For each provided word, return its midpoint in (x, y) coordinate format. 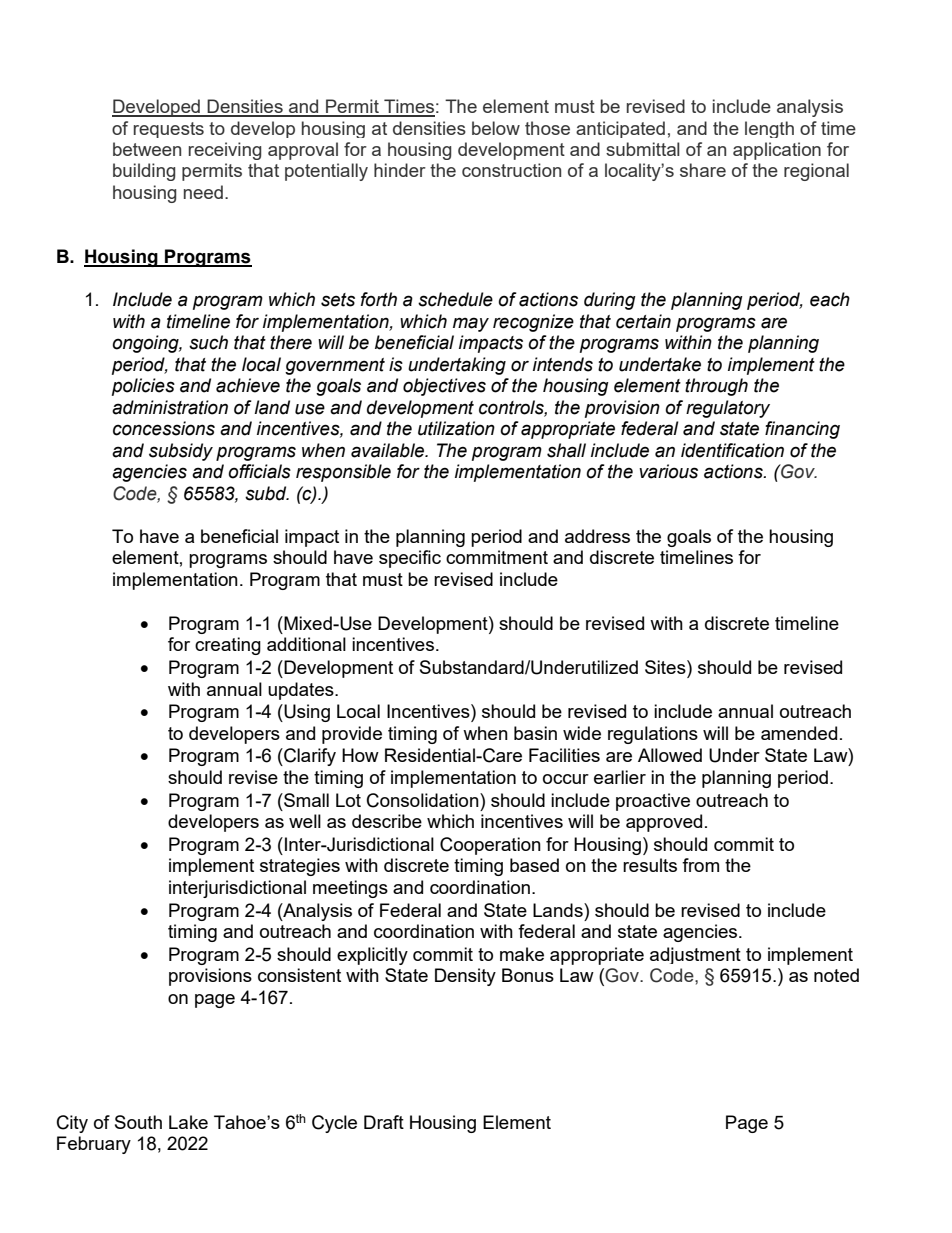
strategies (300, 867)
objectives (444, 387)
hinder (400, 170)
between (147, 149)
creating (228, 646)
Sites (666, 667)
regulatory (728, 409)
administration (170, 407)
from (700, 865)
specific (410, 559)
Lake (188, 1122)
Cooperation (490, 846)
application (777, 151)
